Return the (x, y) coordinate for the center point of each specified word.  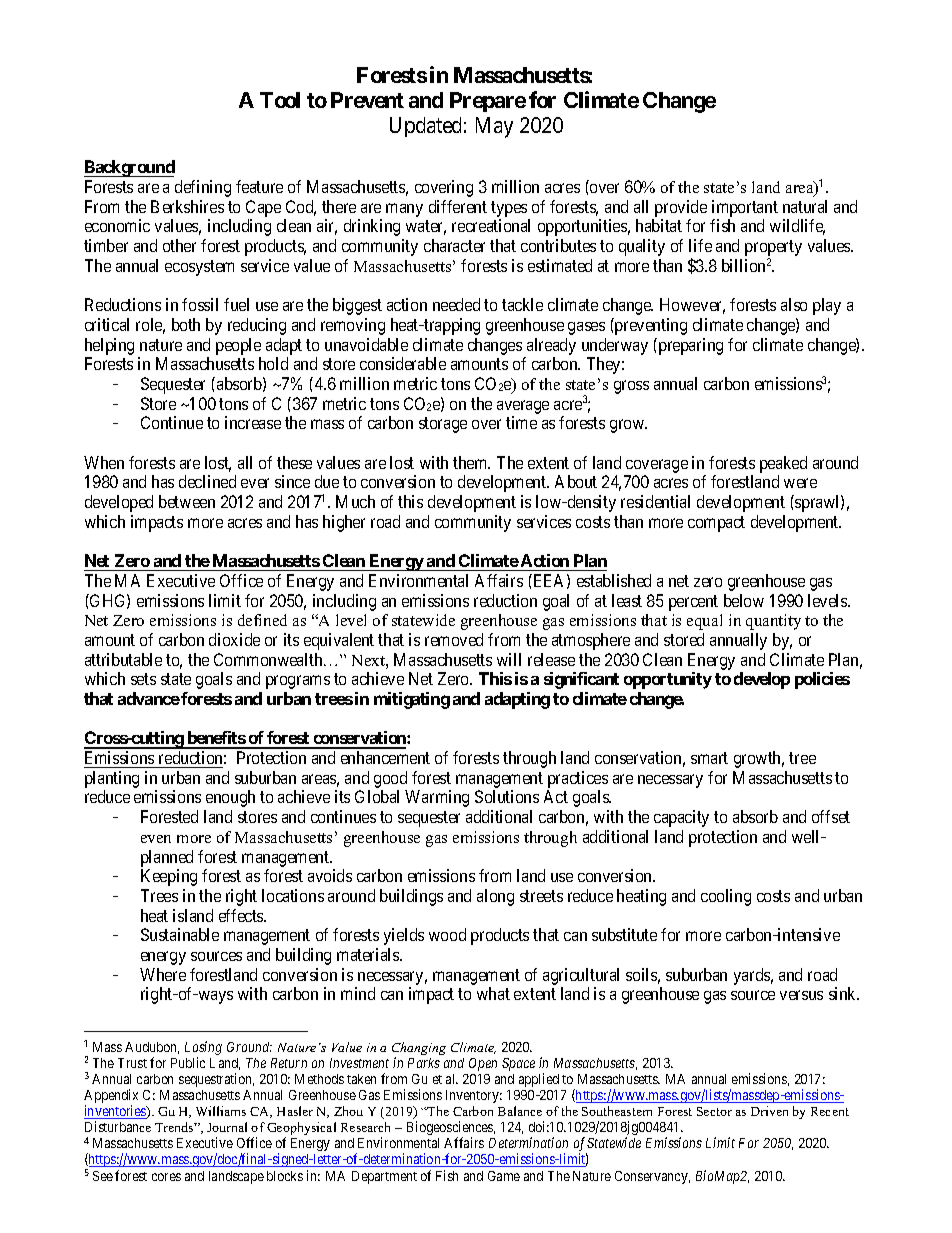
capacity (681, 818)
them (471, 462)
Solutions (507, 796)
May (494, 127)
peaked (783, 464)
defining (203, 188)
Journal (227, 1127)
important (745, 208)
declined (207, 481)
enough (230, 798)
